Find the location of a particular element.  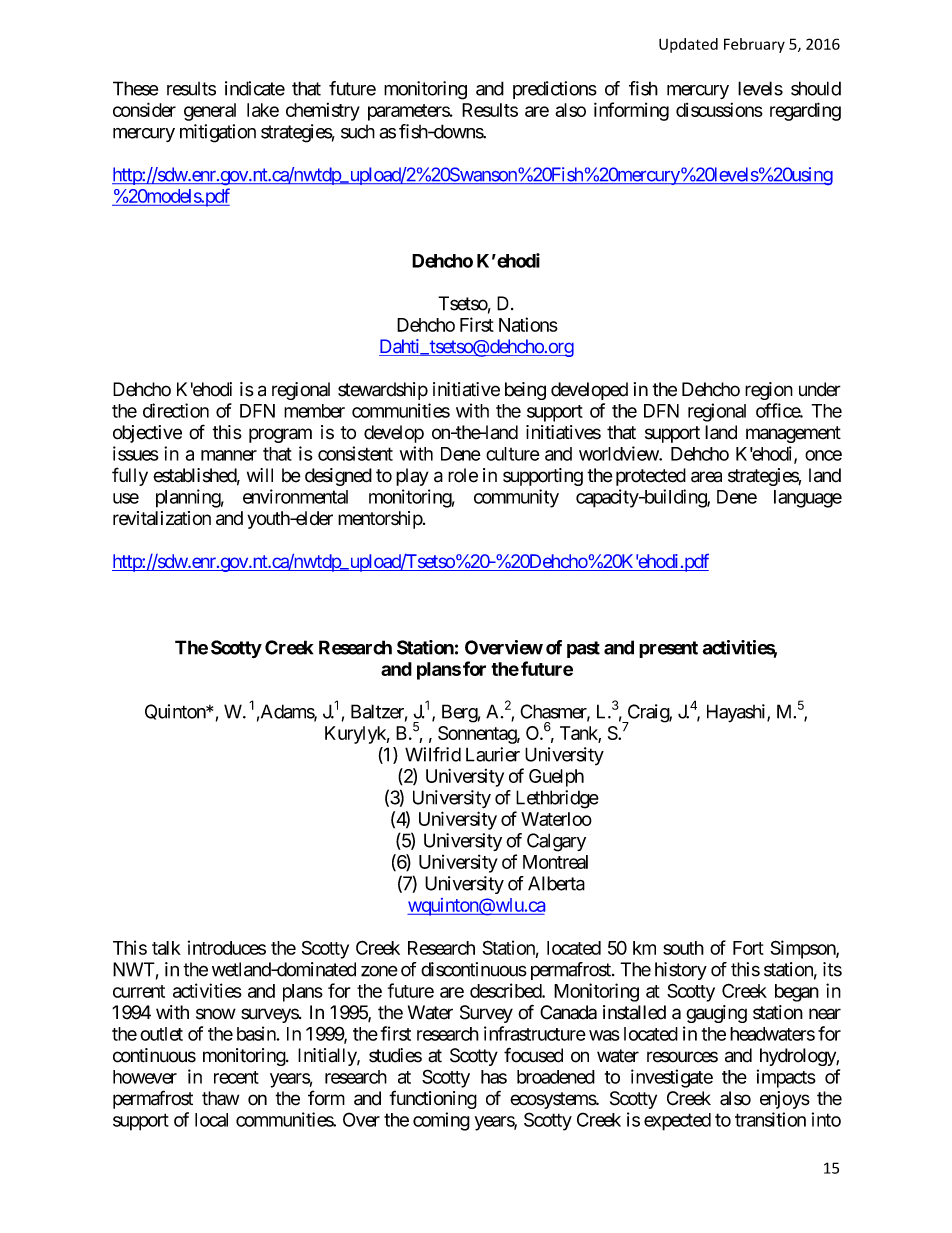

revitalization is located at coordinates (162, 518).
